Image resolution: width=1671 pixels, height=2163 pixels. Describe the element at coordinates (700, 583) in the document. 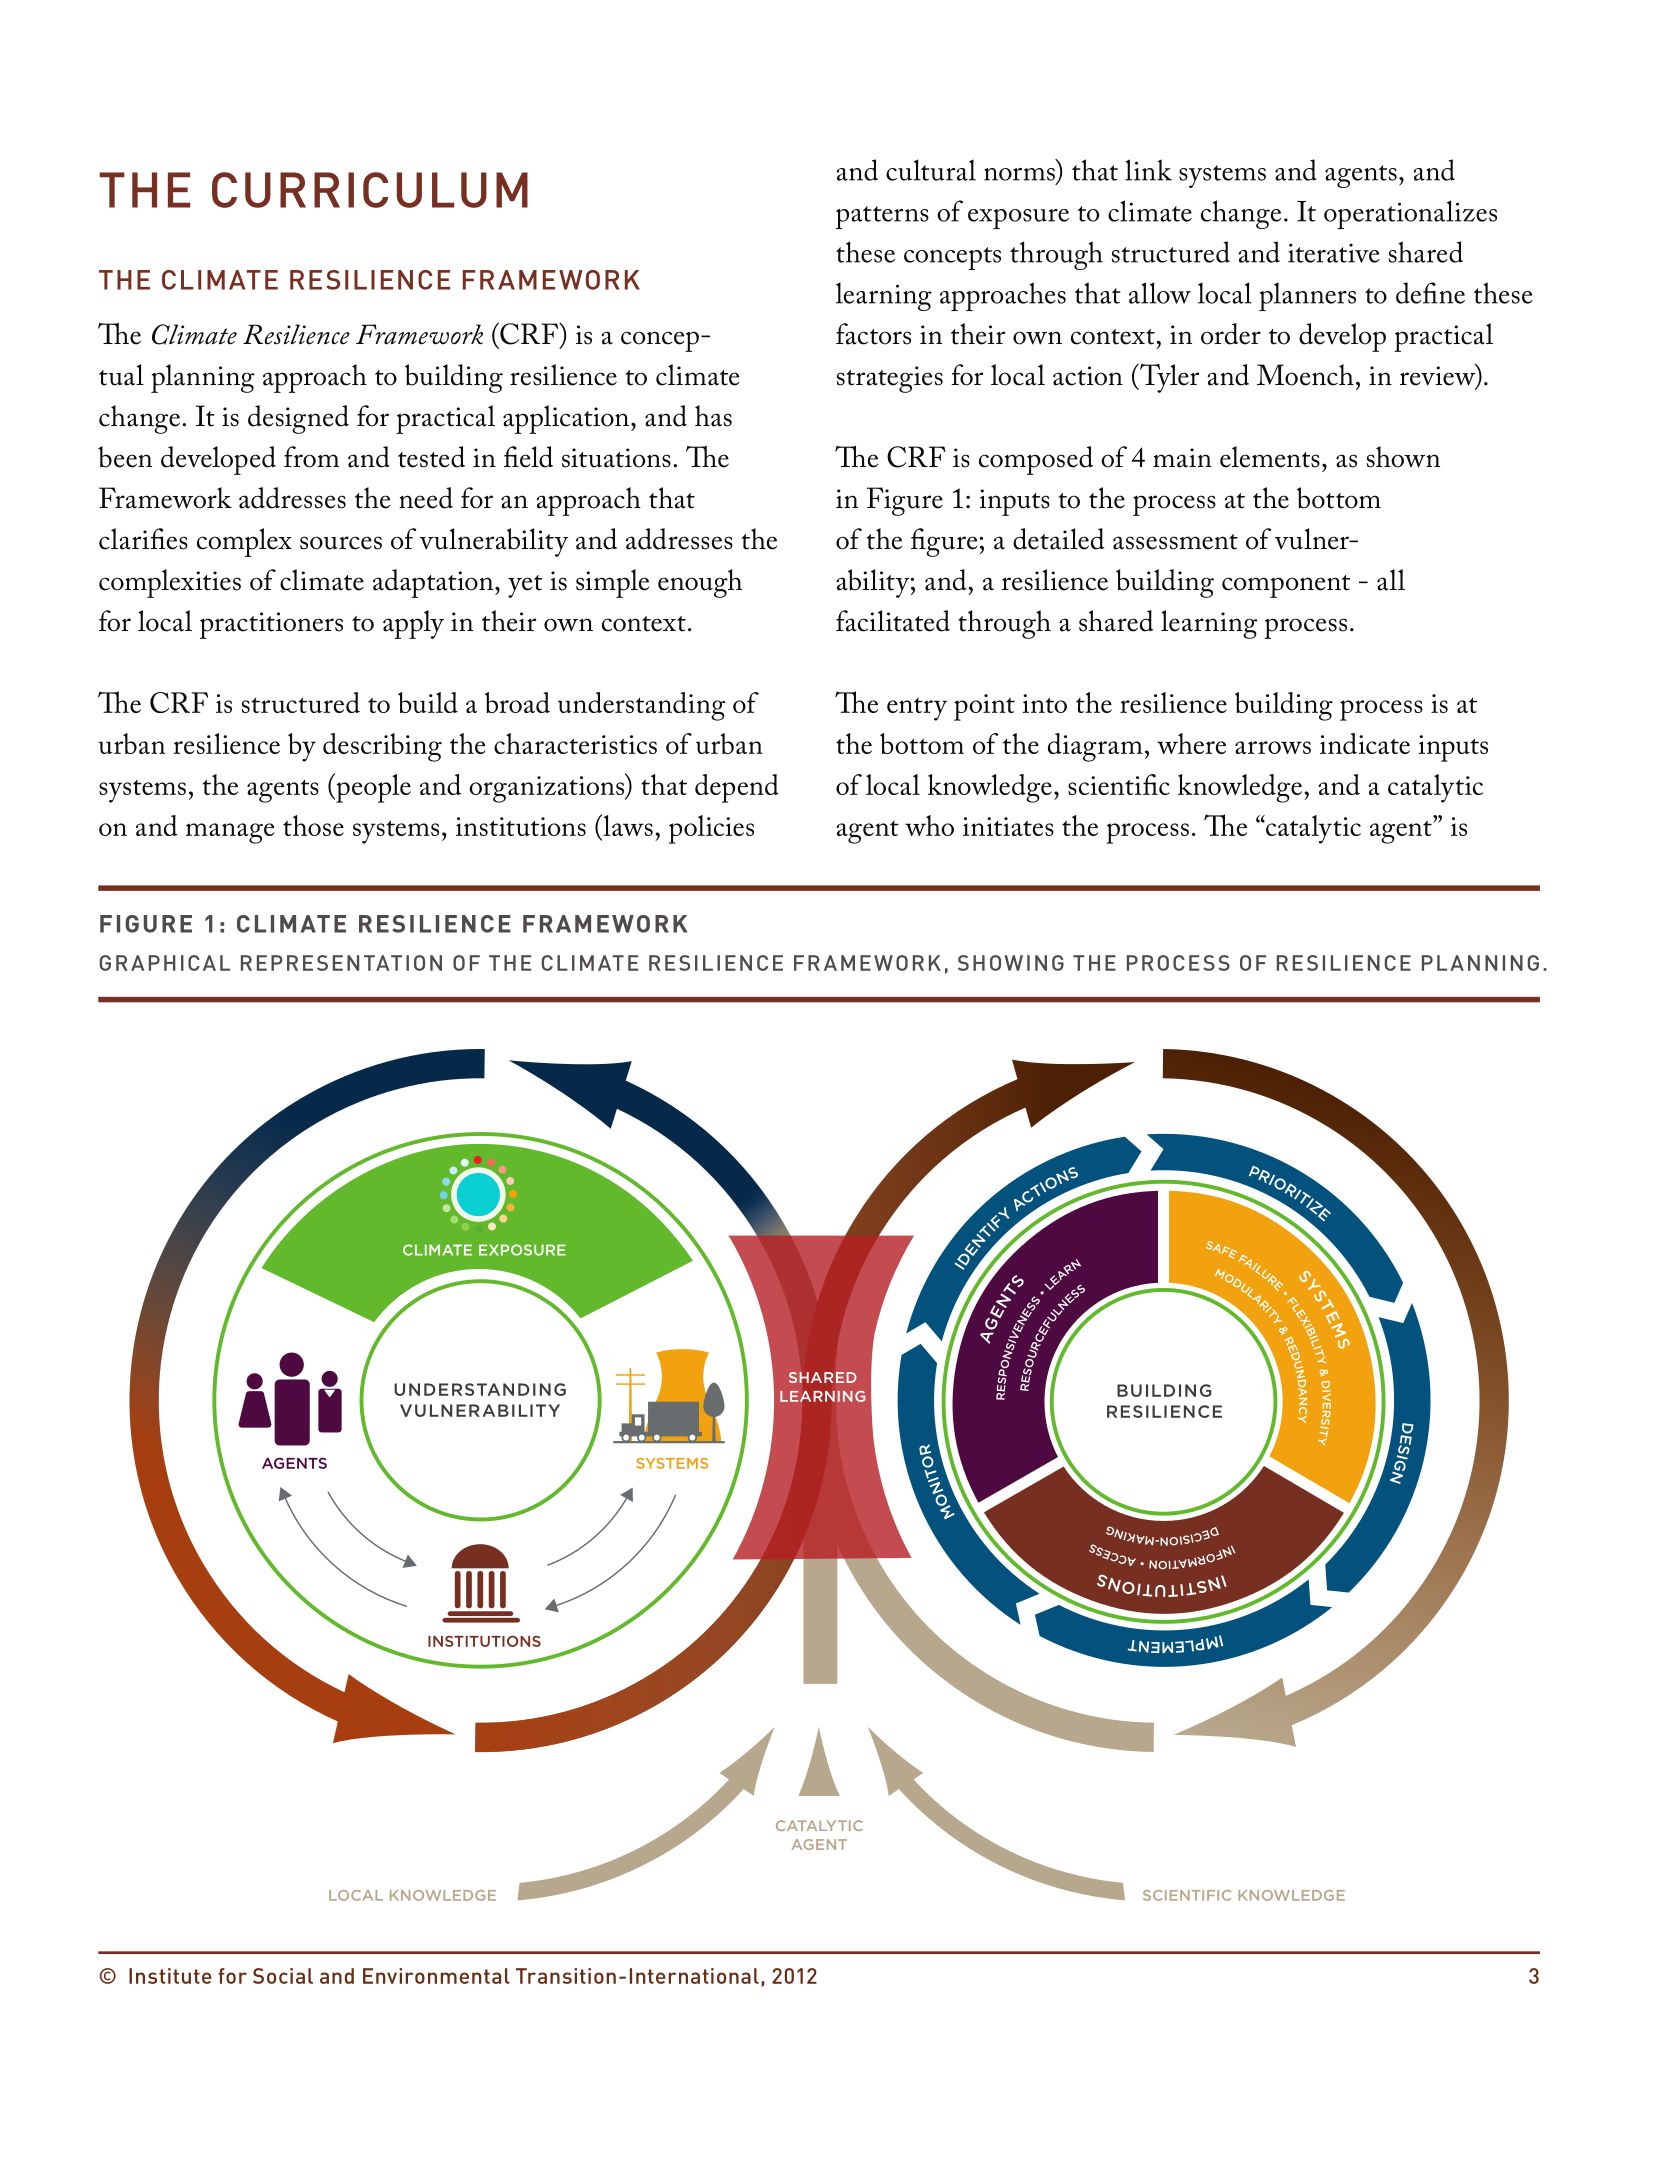

I see `enough` at that location.
